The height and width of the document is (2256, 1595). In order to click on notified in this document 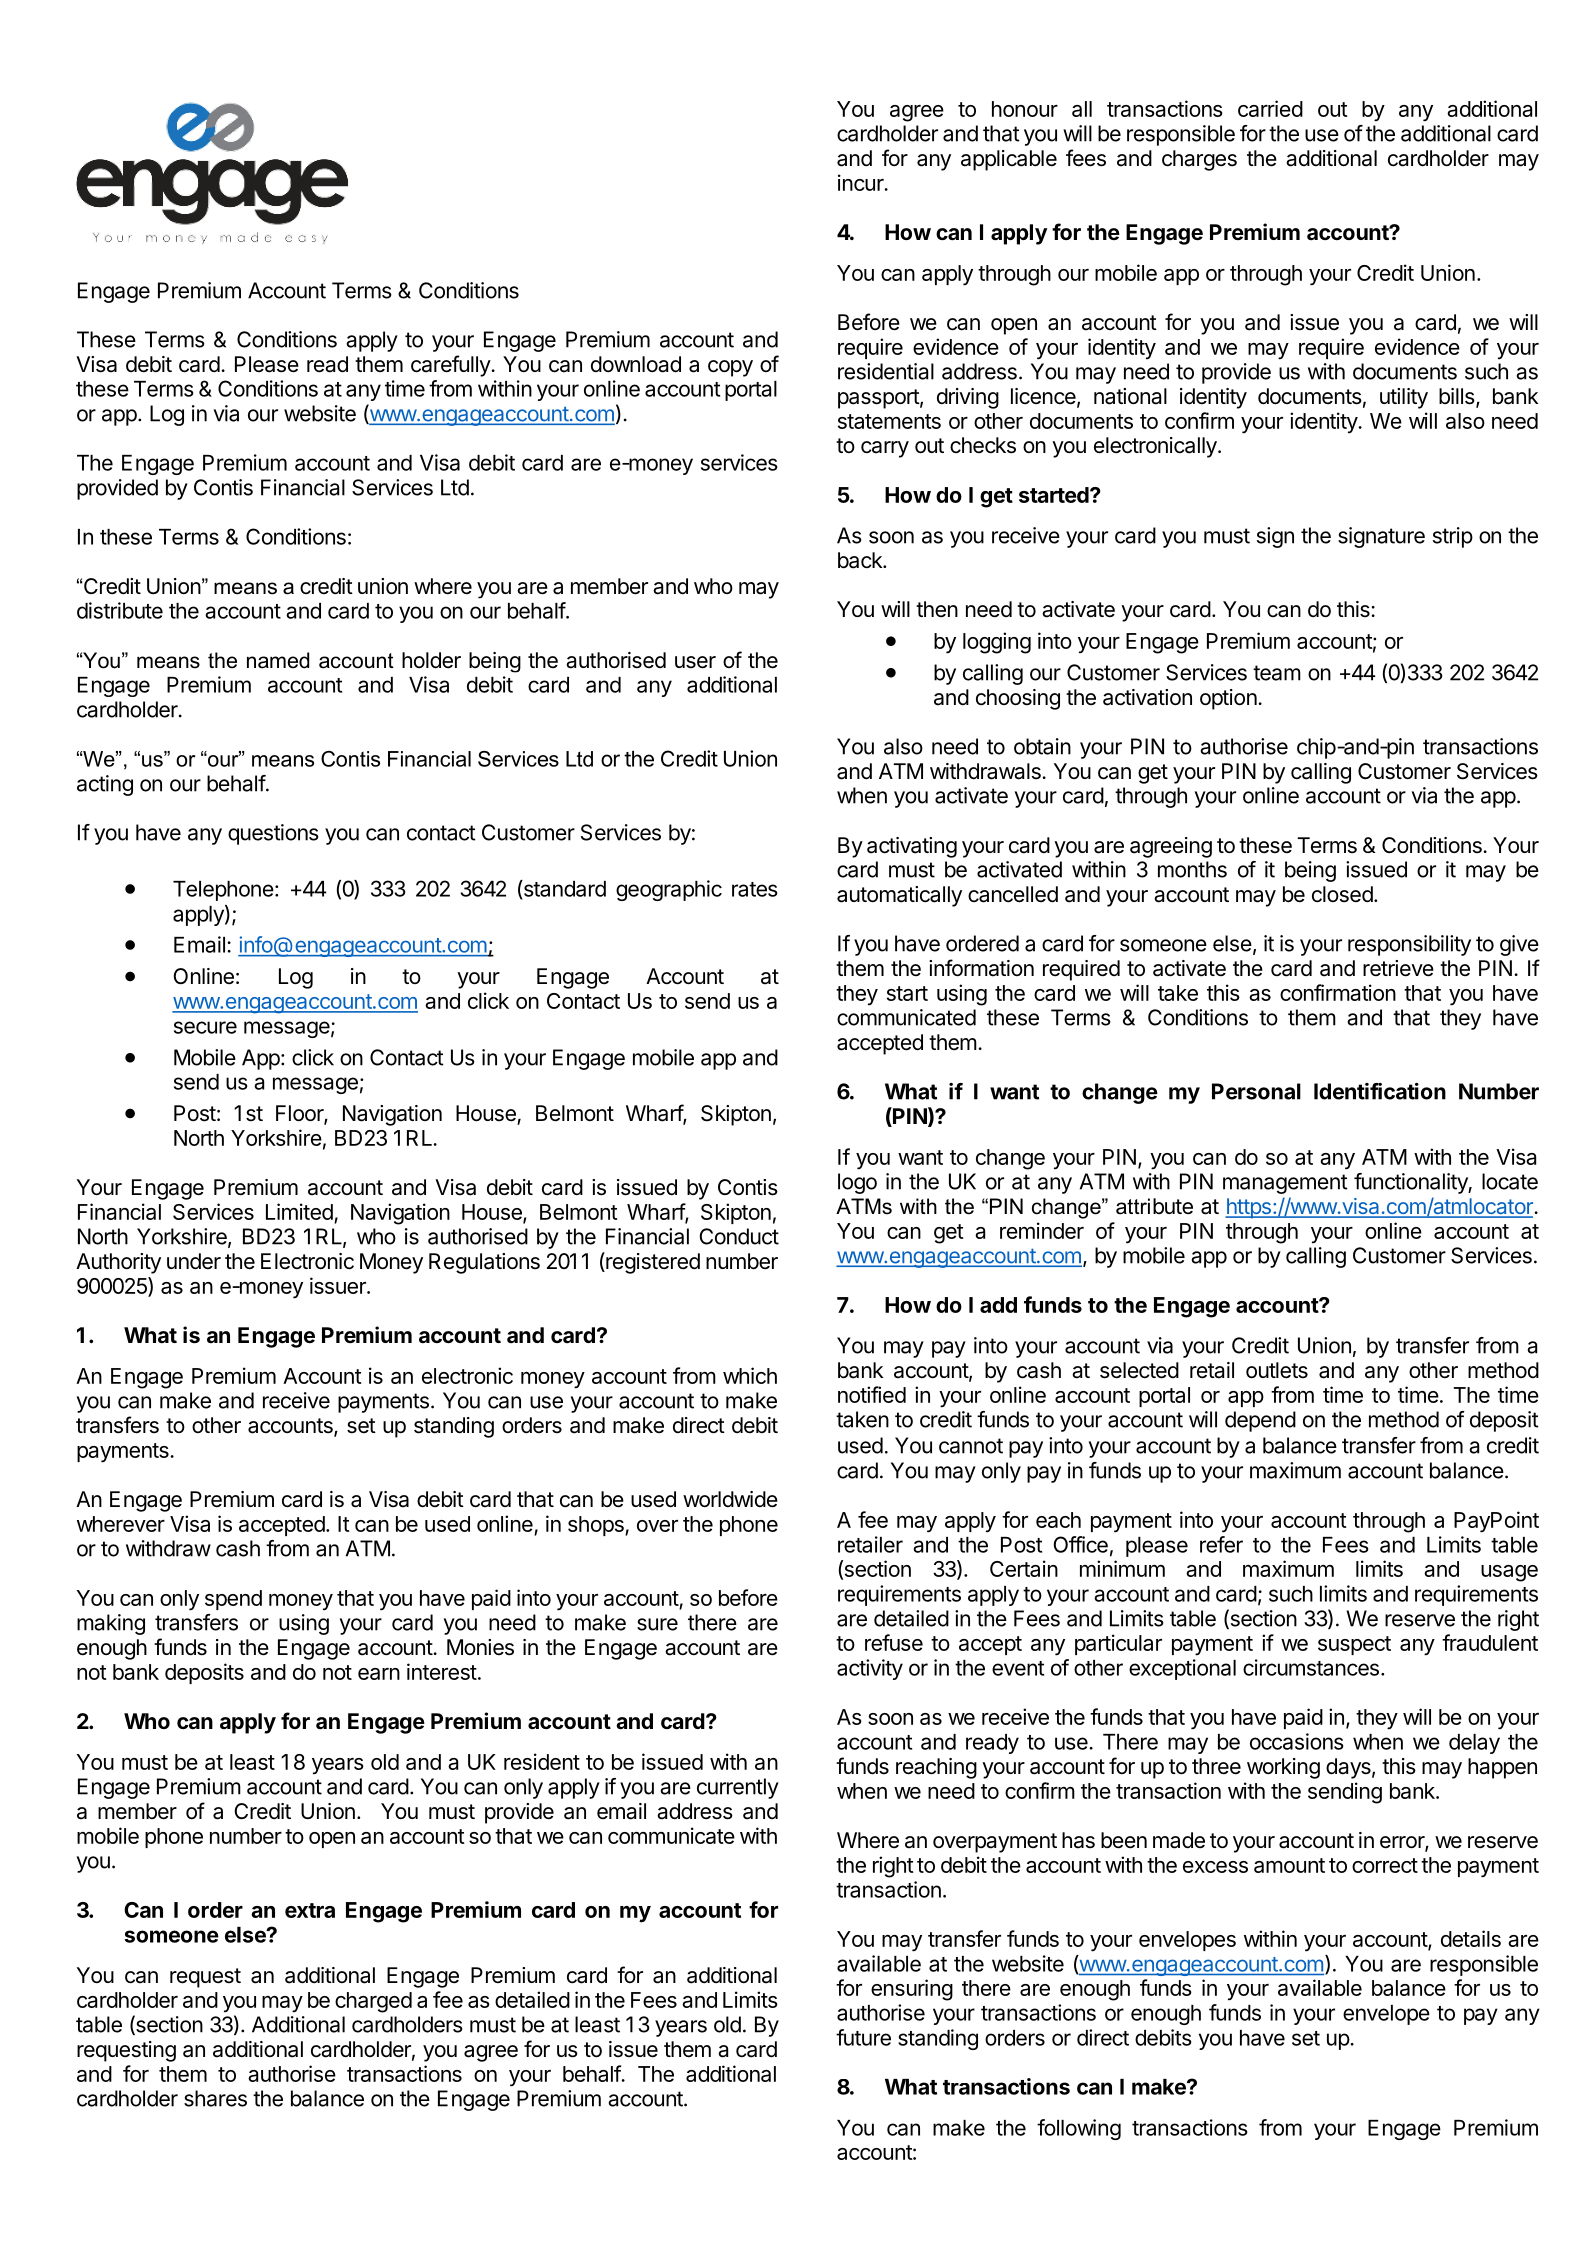, I will do `click(872, 1394)`.
